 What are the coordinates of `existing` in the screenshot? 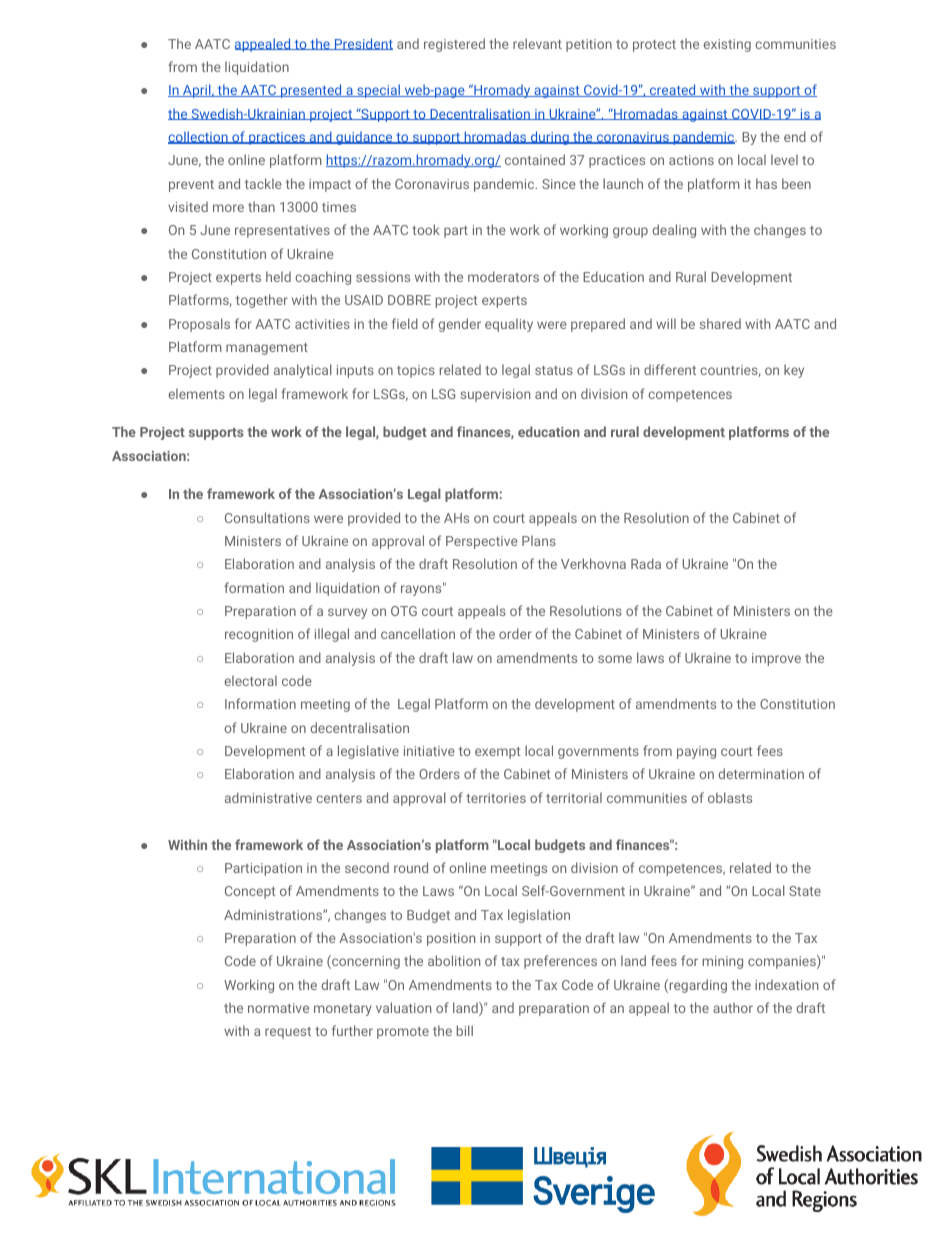 It's located at (727, 45).
